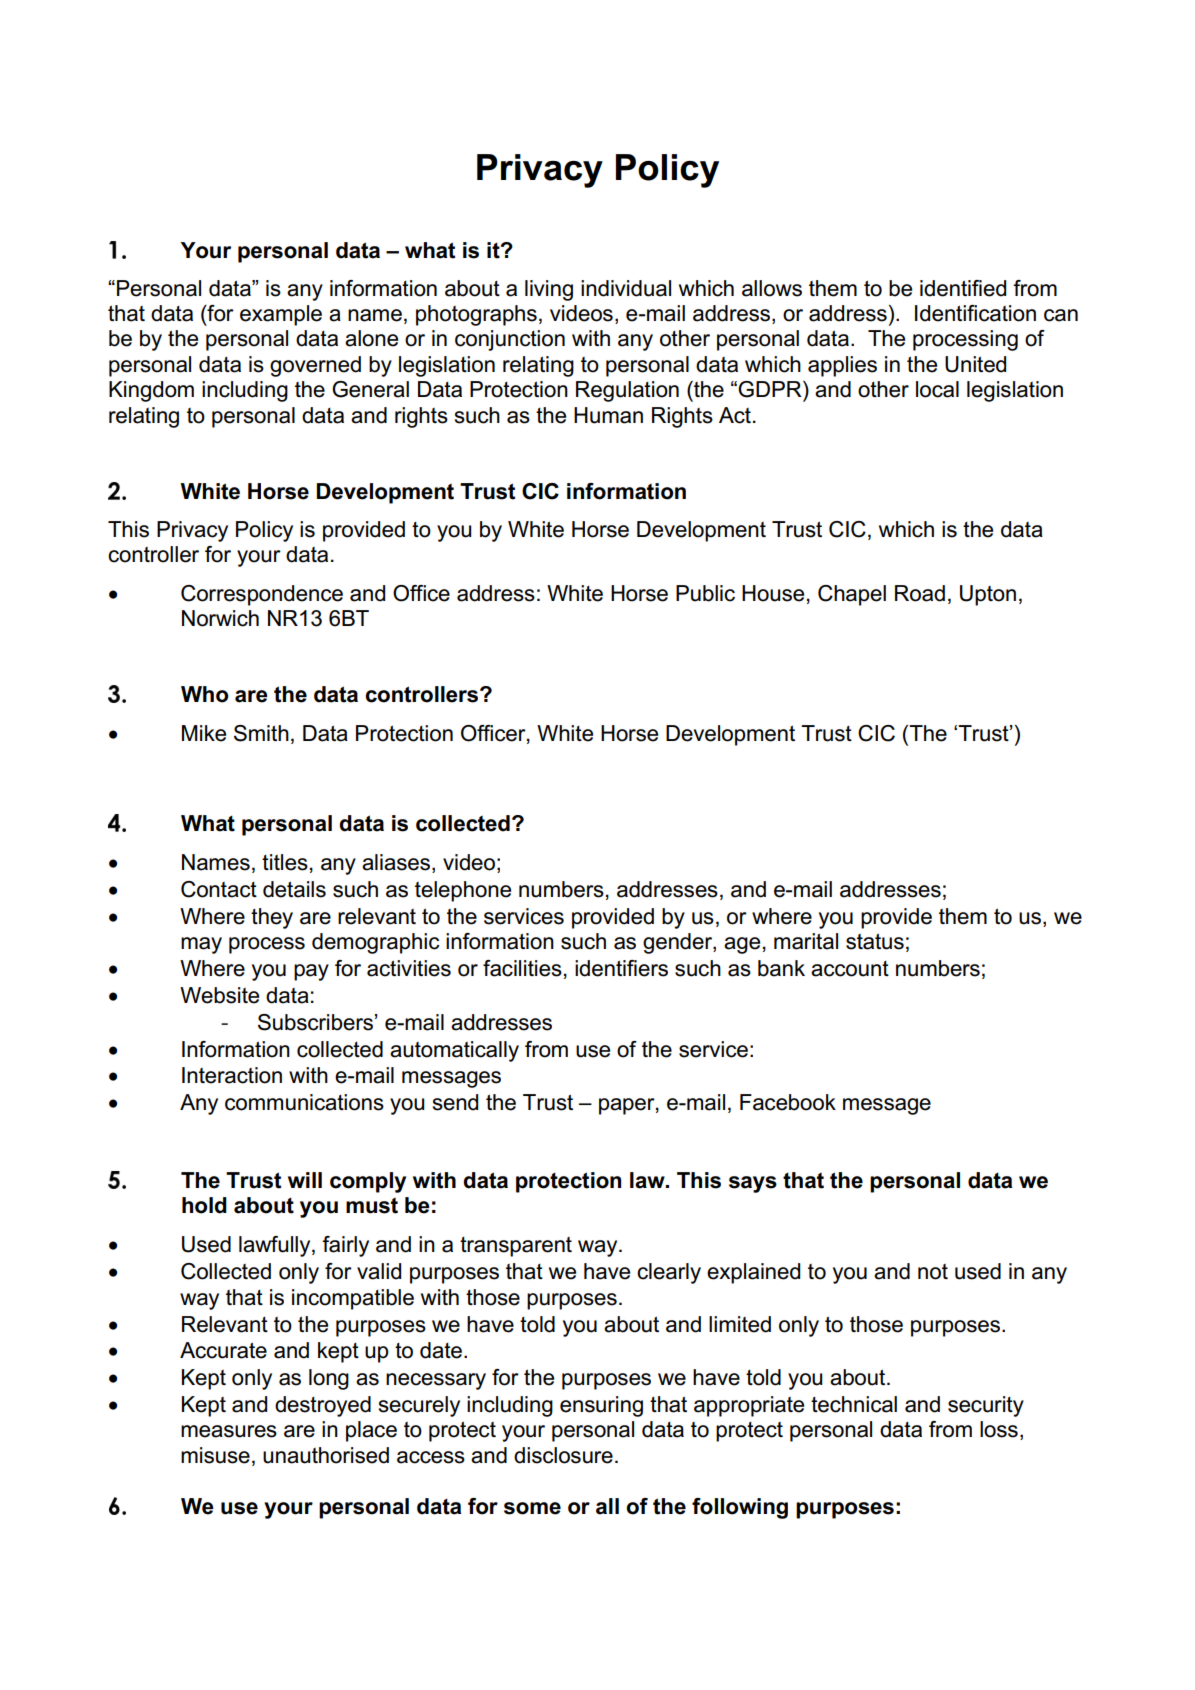  I want to click on unauthorised, so click(326, 1455).
